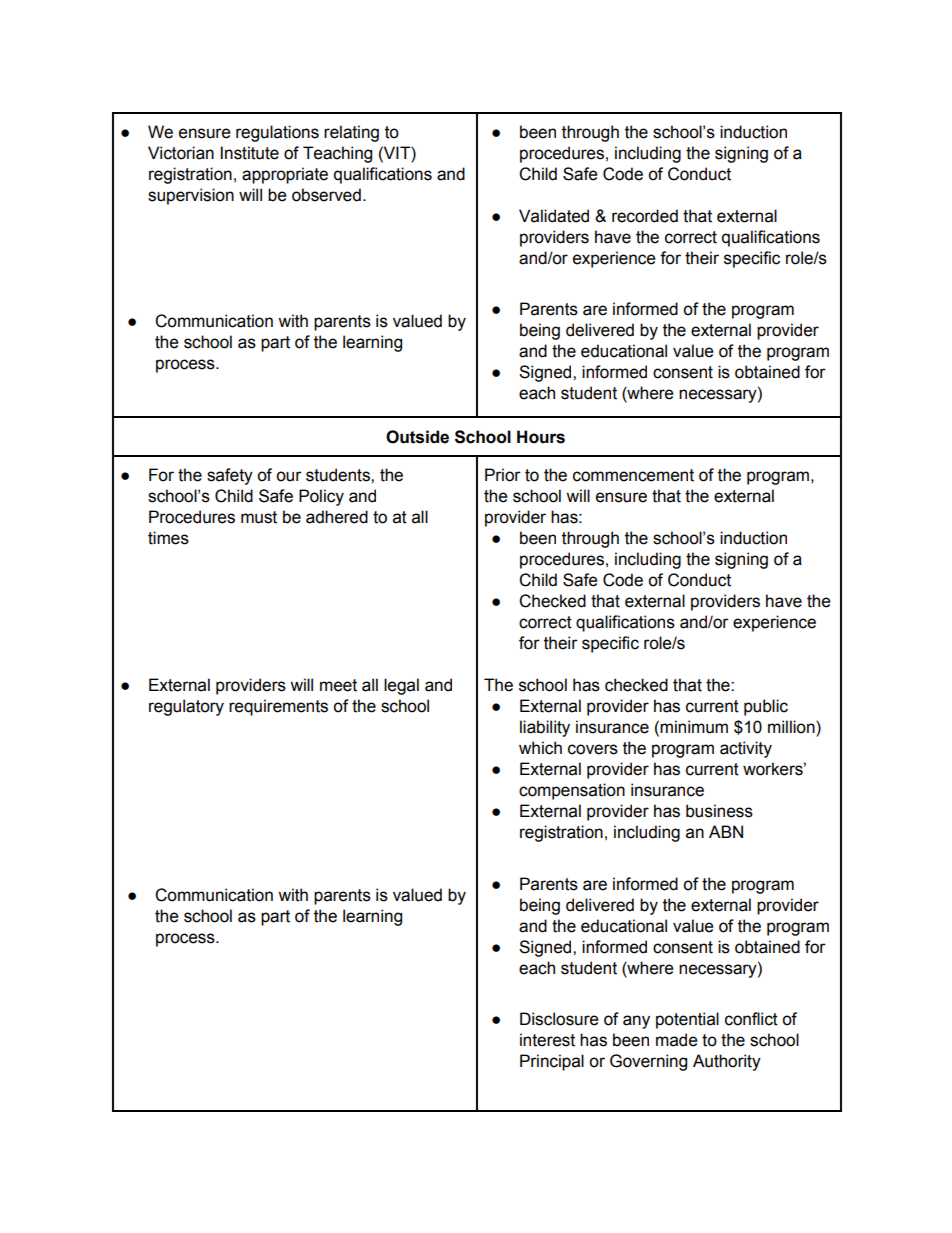 The image size is (952, 1233). Describe the element at coordinates (541, 437) in the document. I see `Hours` at that location.
